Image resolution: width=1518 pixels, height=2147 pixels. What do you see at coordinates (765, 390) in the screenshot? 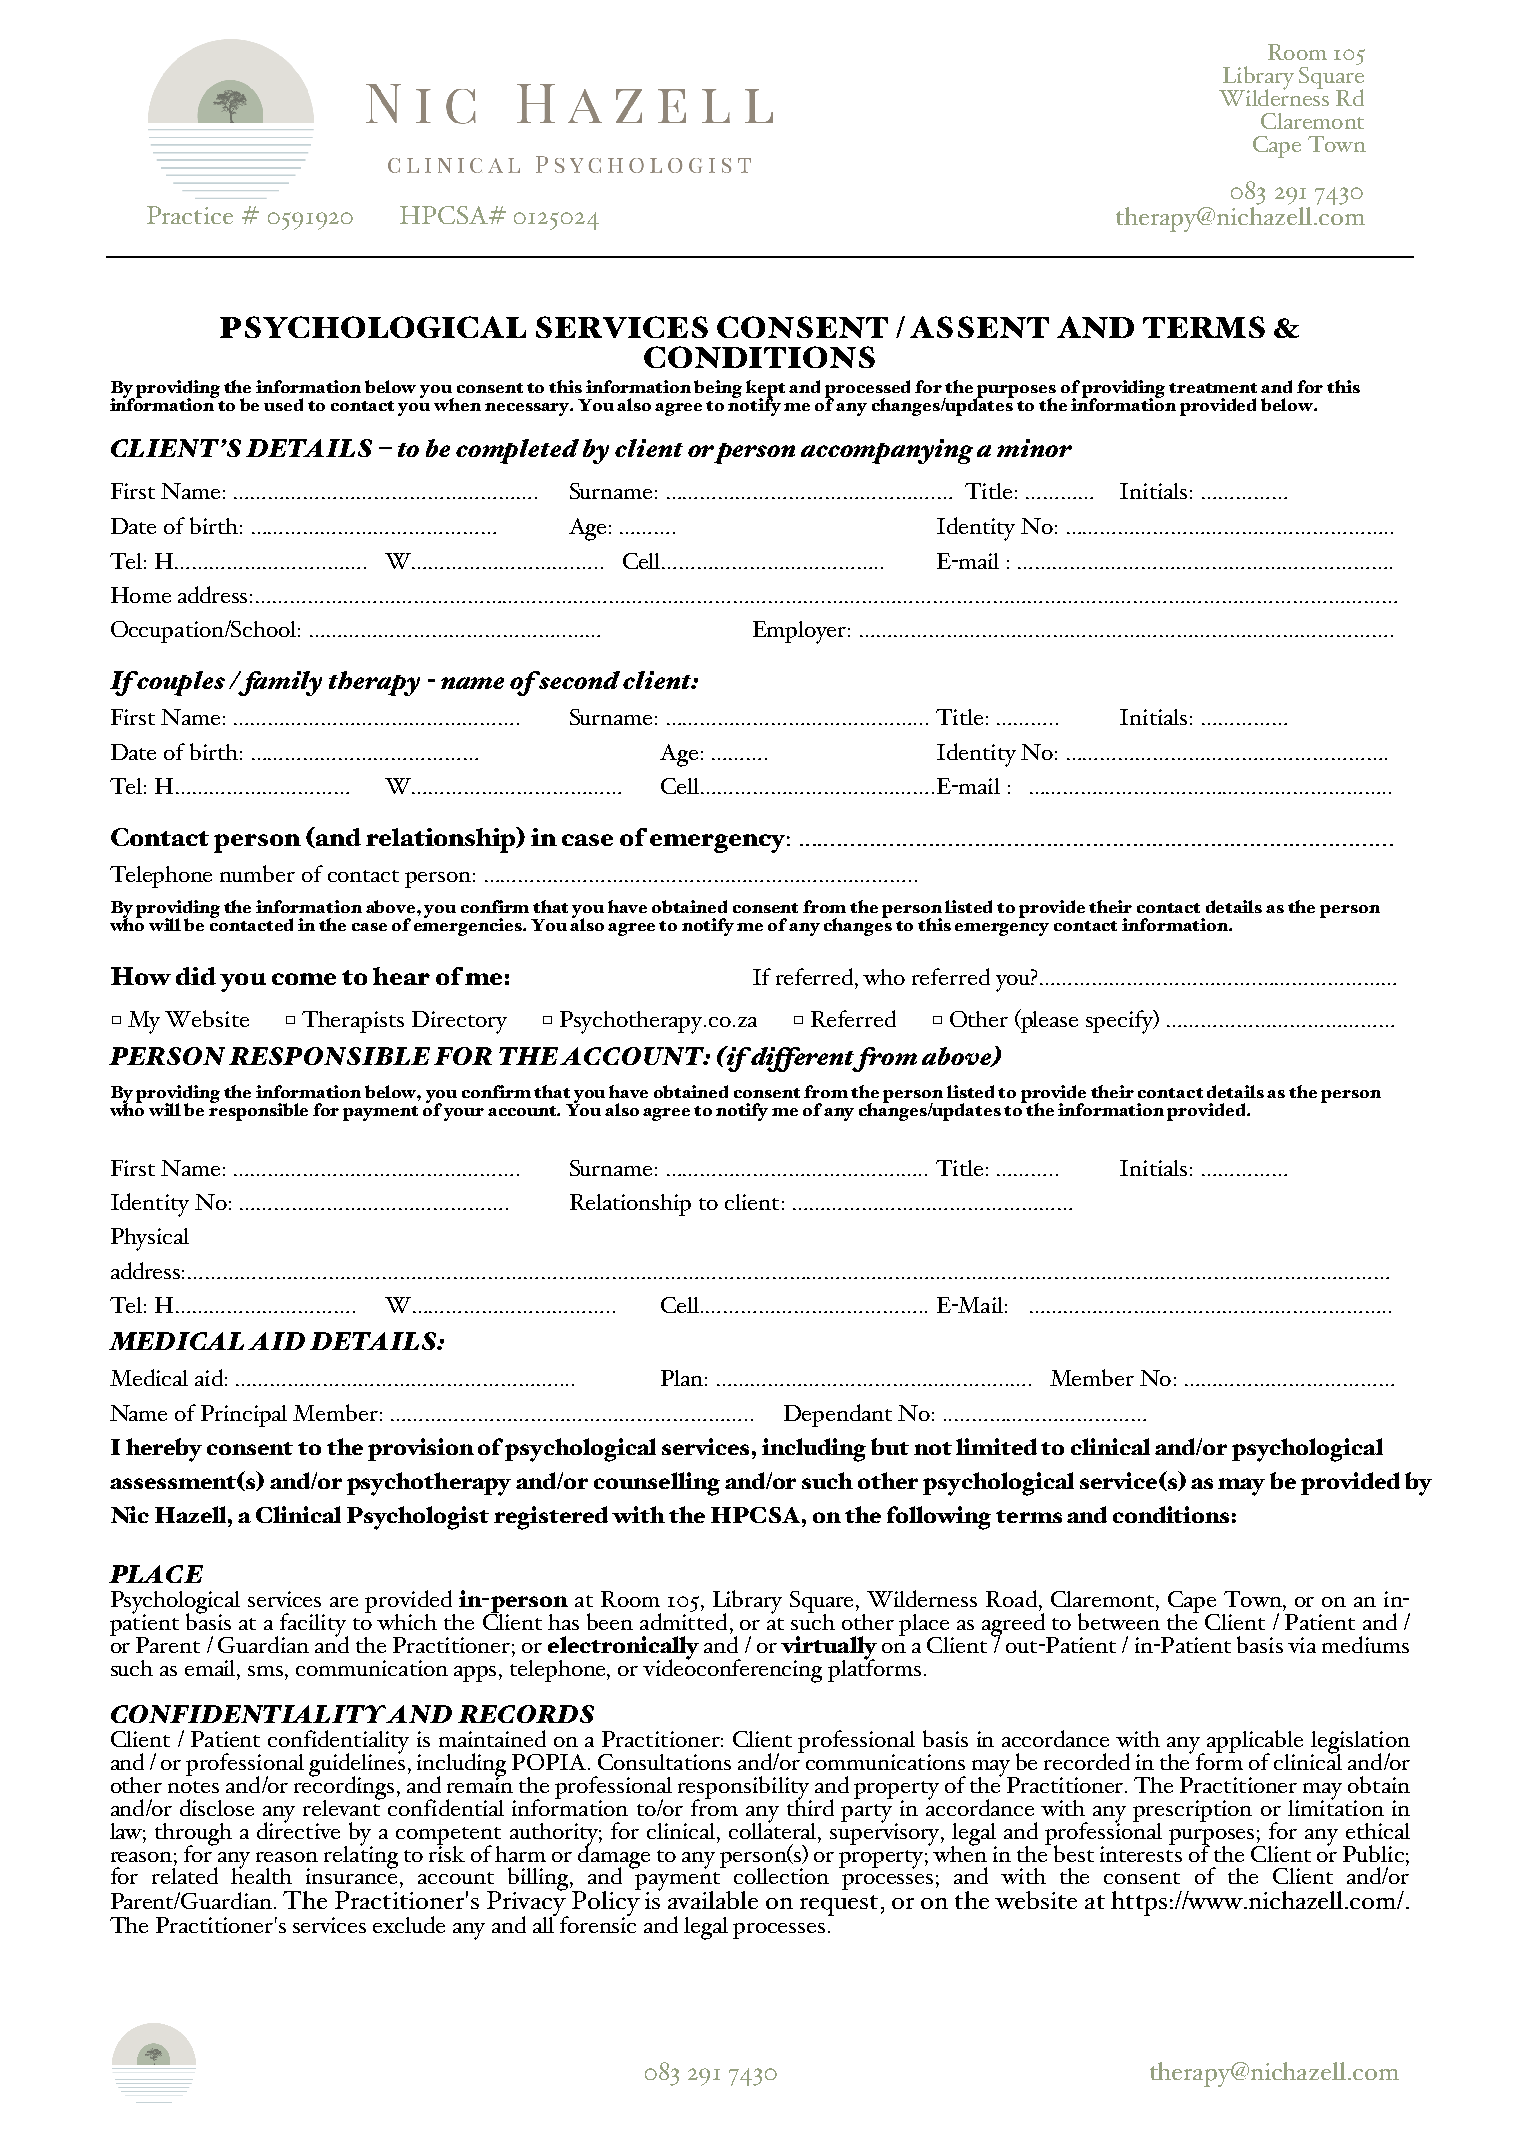
I see `kept` at bounding box center [765, 390].
